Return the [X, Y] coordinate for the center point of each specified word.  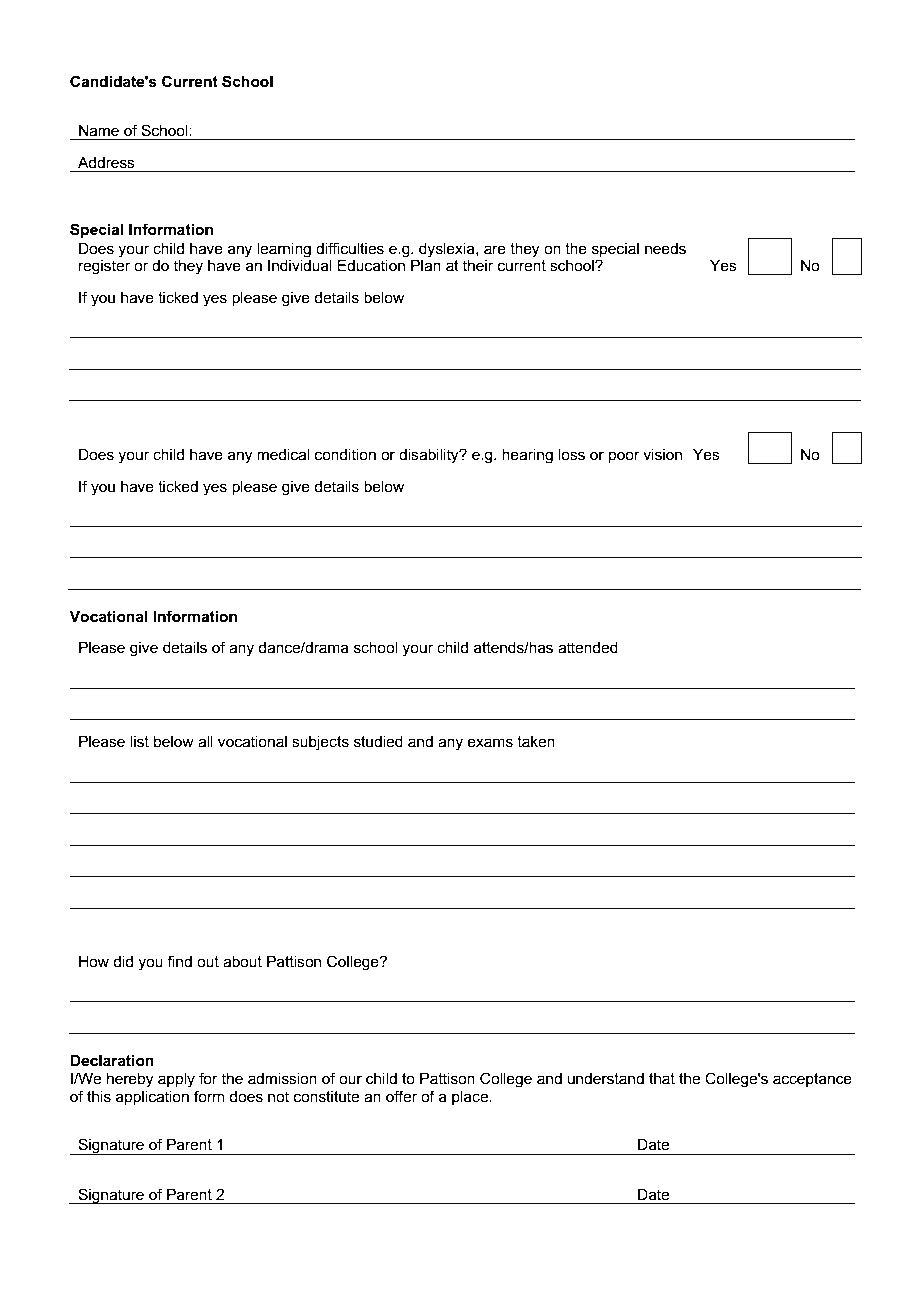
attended [588, 647]
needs [665, 249]
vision [662, 454]
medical [283, 454]
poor [624, 457]
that [662, 1078]
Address [106, 162]
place [471, 1097]
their [478, 265]
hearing [527, 456]
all [205, 741]
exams [490, 742]
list [139, 741]
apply [176, 1080]
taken [536, 742]
